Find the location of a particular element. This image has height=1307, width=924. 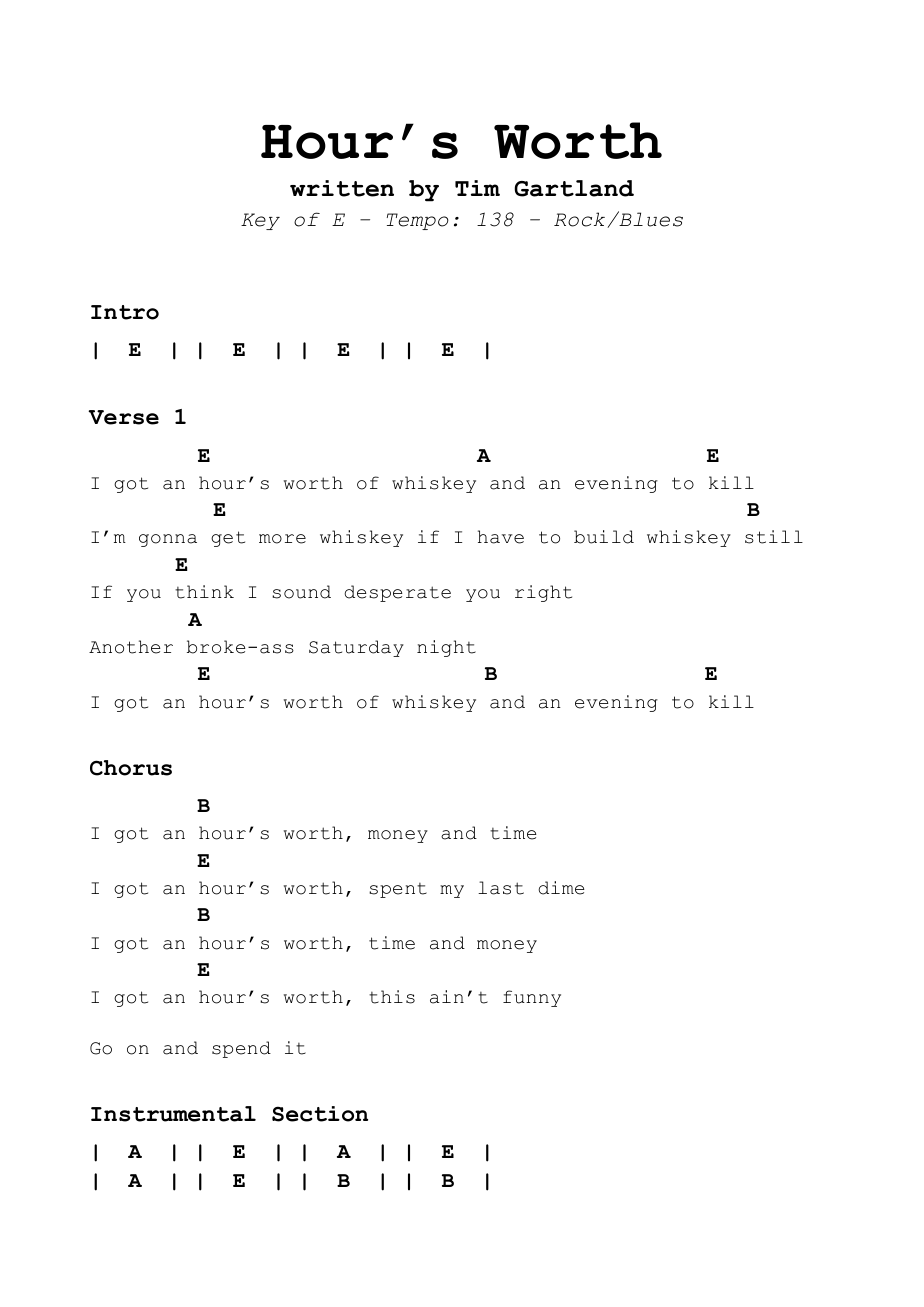

dime is located at coordinates (561, 888).
